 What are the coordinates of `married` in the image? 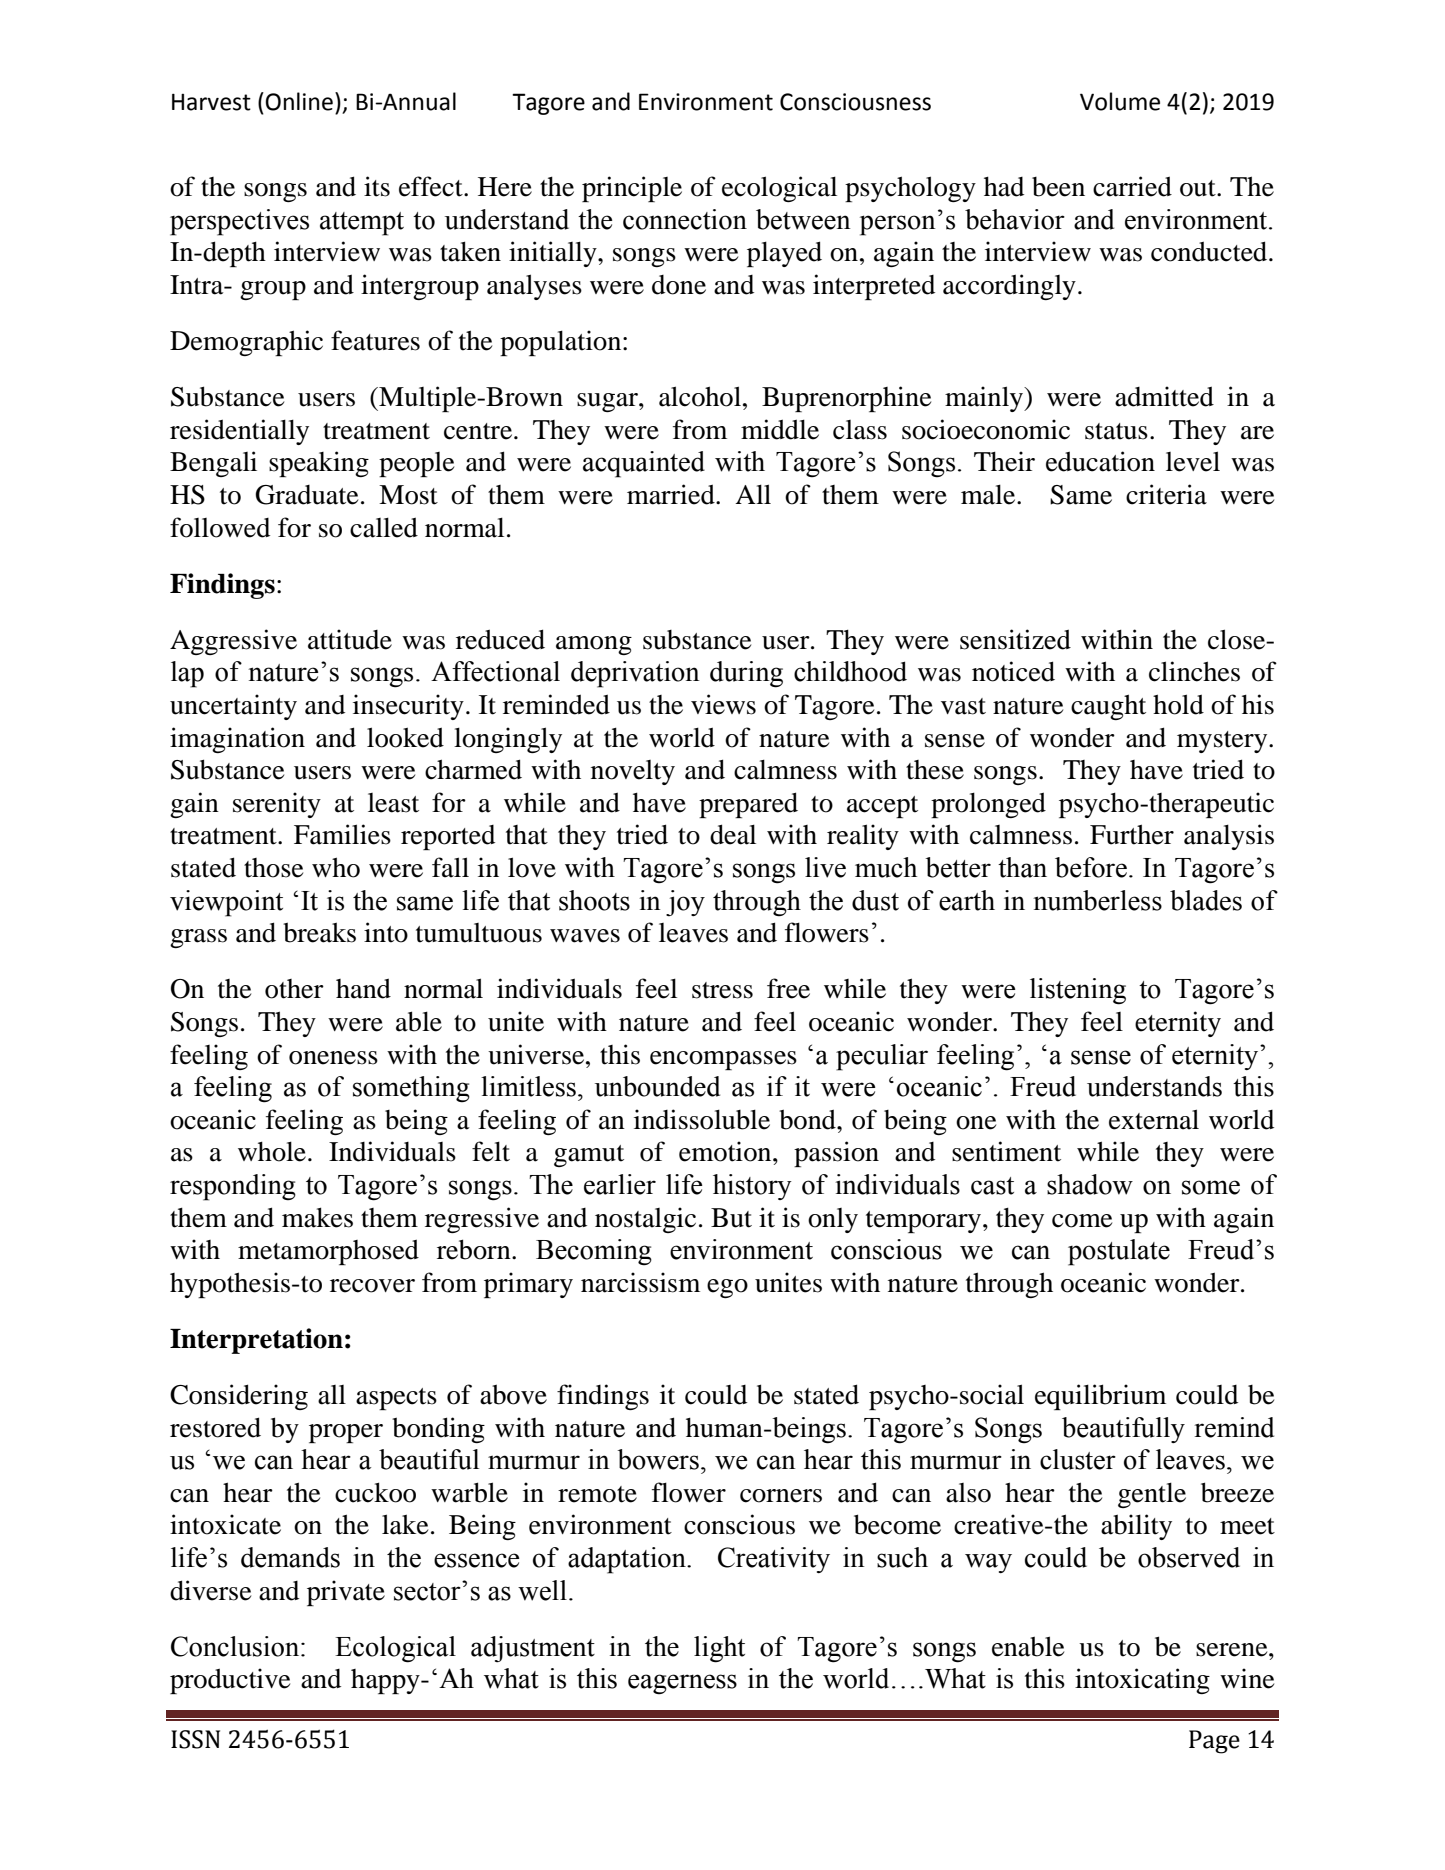 It's located at (672, 494).
